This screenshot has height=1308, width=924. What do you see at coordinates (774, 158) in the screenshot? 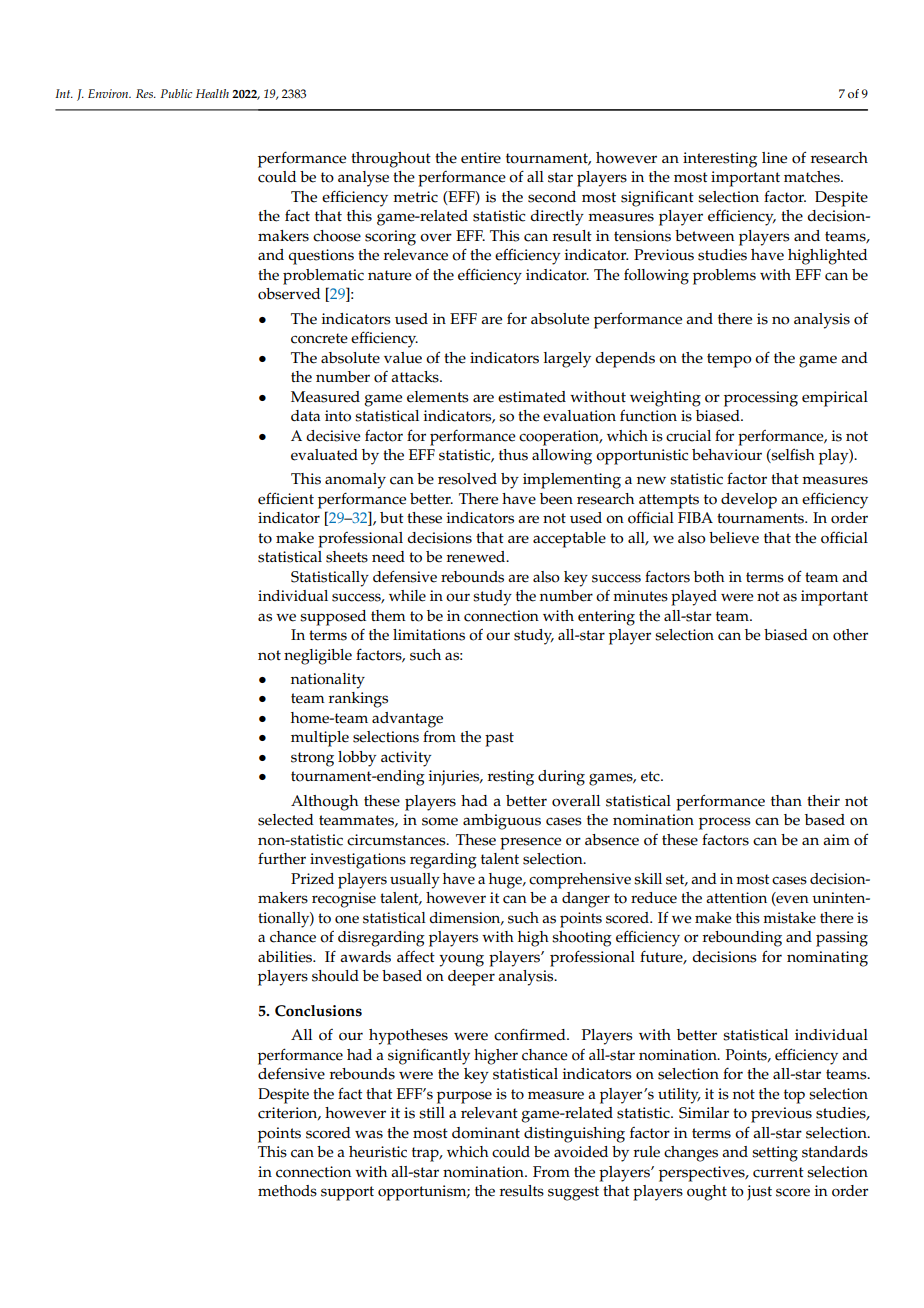
I see `line` at bounding box center [774, 158].
